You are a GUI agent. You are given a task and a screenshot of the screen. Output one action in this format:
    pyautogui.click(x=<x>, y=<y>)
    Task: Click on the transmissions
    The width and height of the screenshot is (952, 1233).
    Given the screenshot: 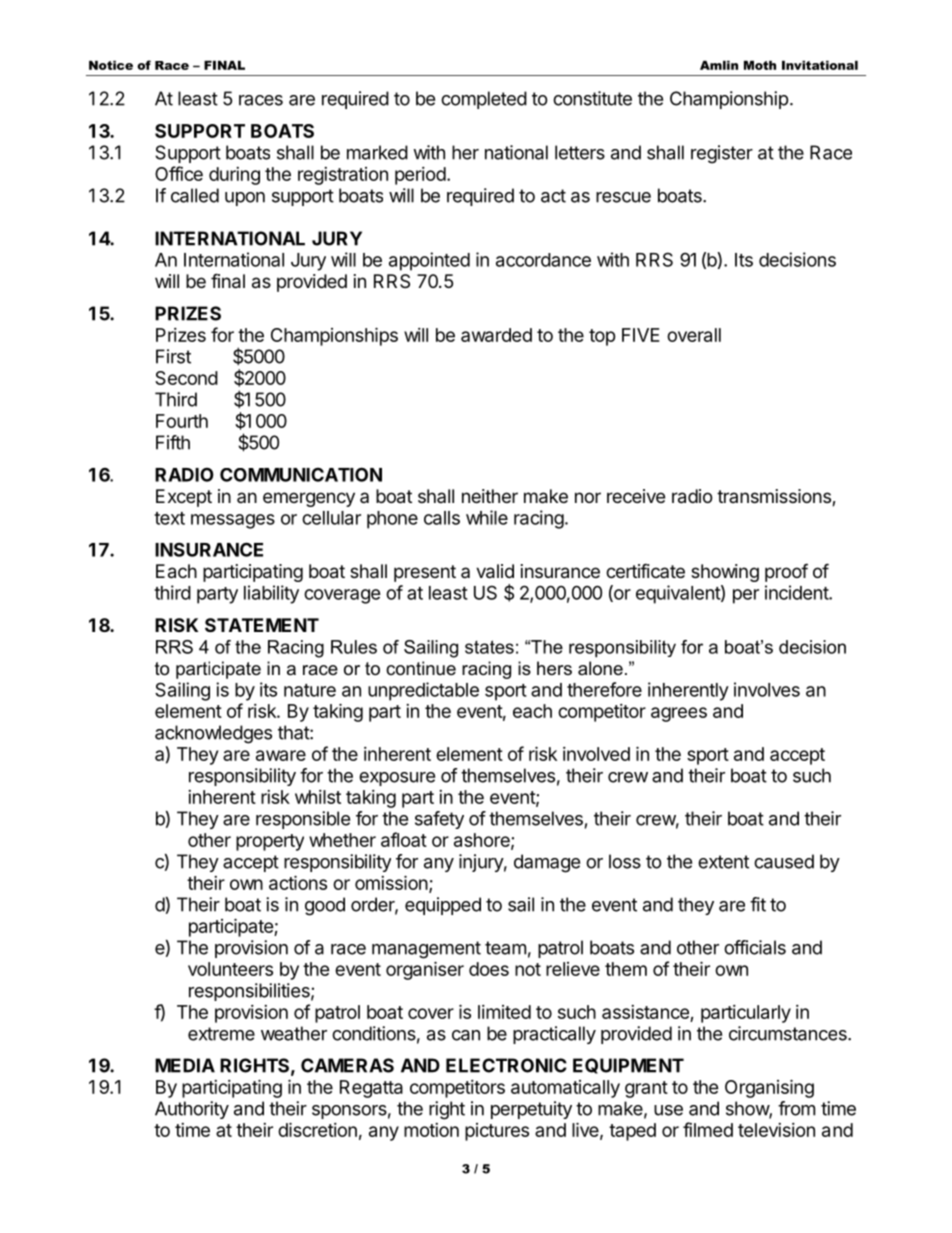 What is the action you would take?
    pyautogui.click(x=775, y=497)
